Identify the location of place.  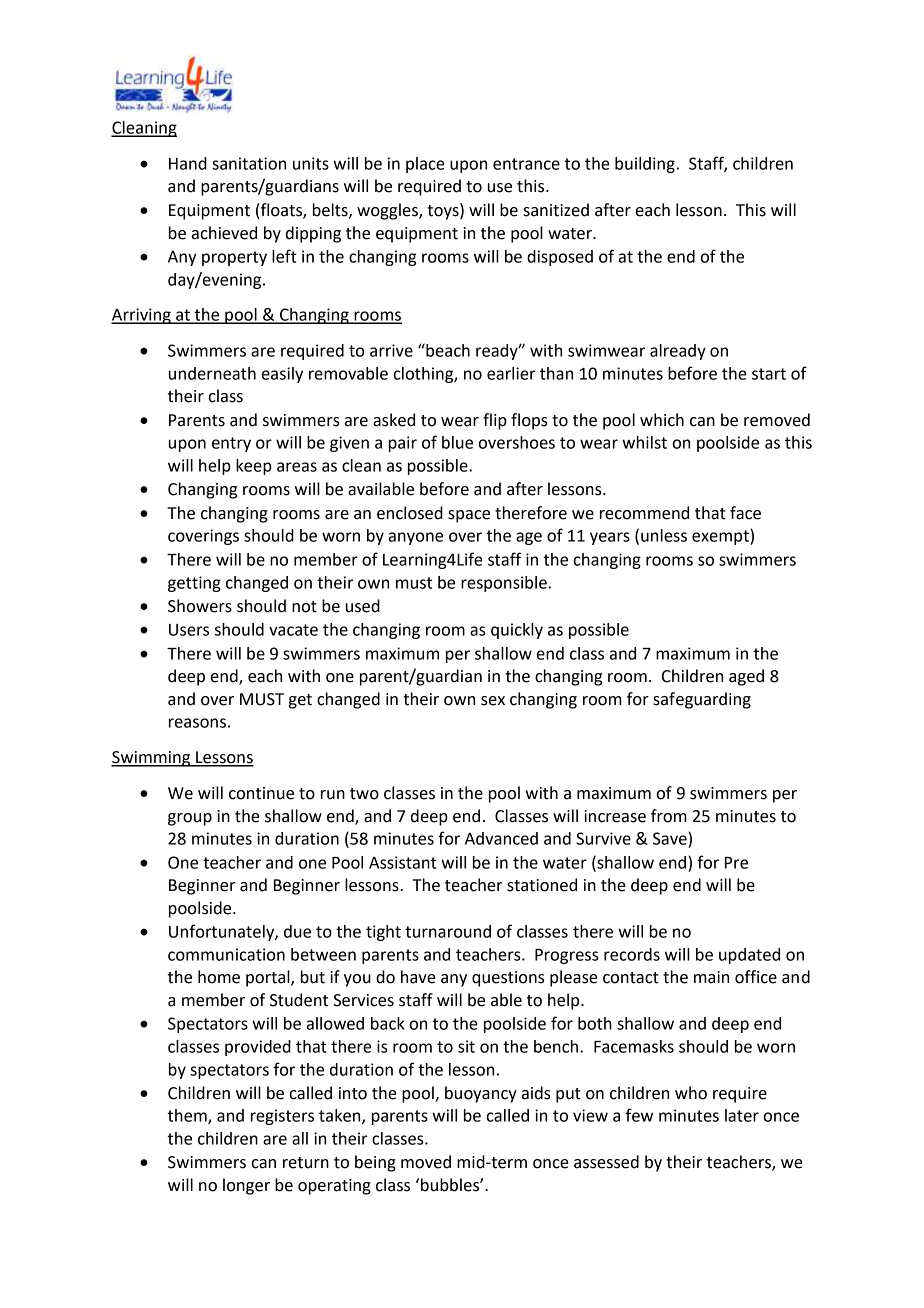
(425, 165).
